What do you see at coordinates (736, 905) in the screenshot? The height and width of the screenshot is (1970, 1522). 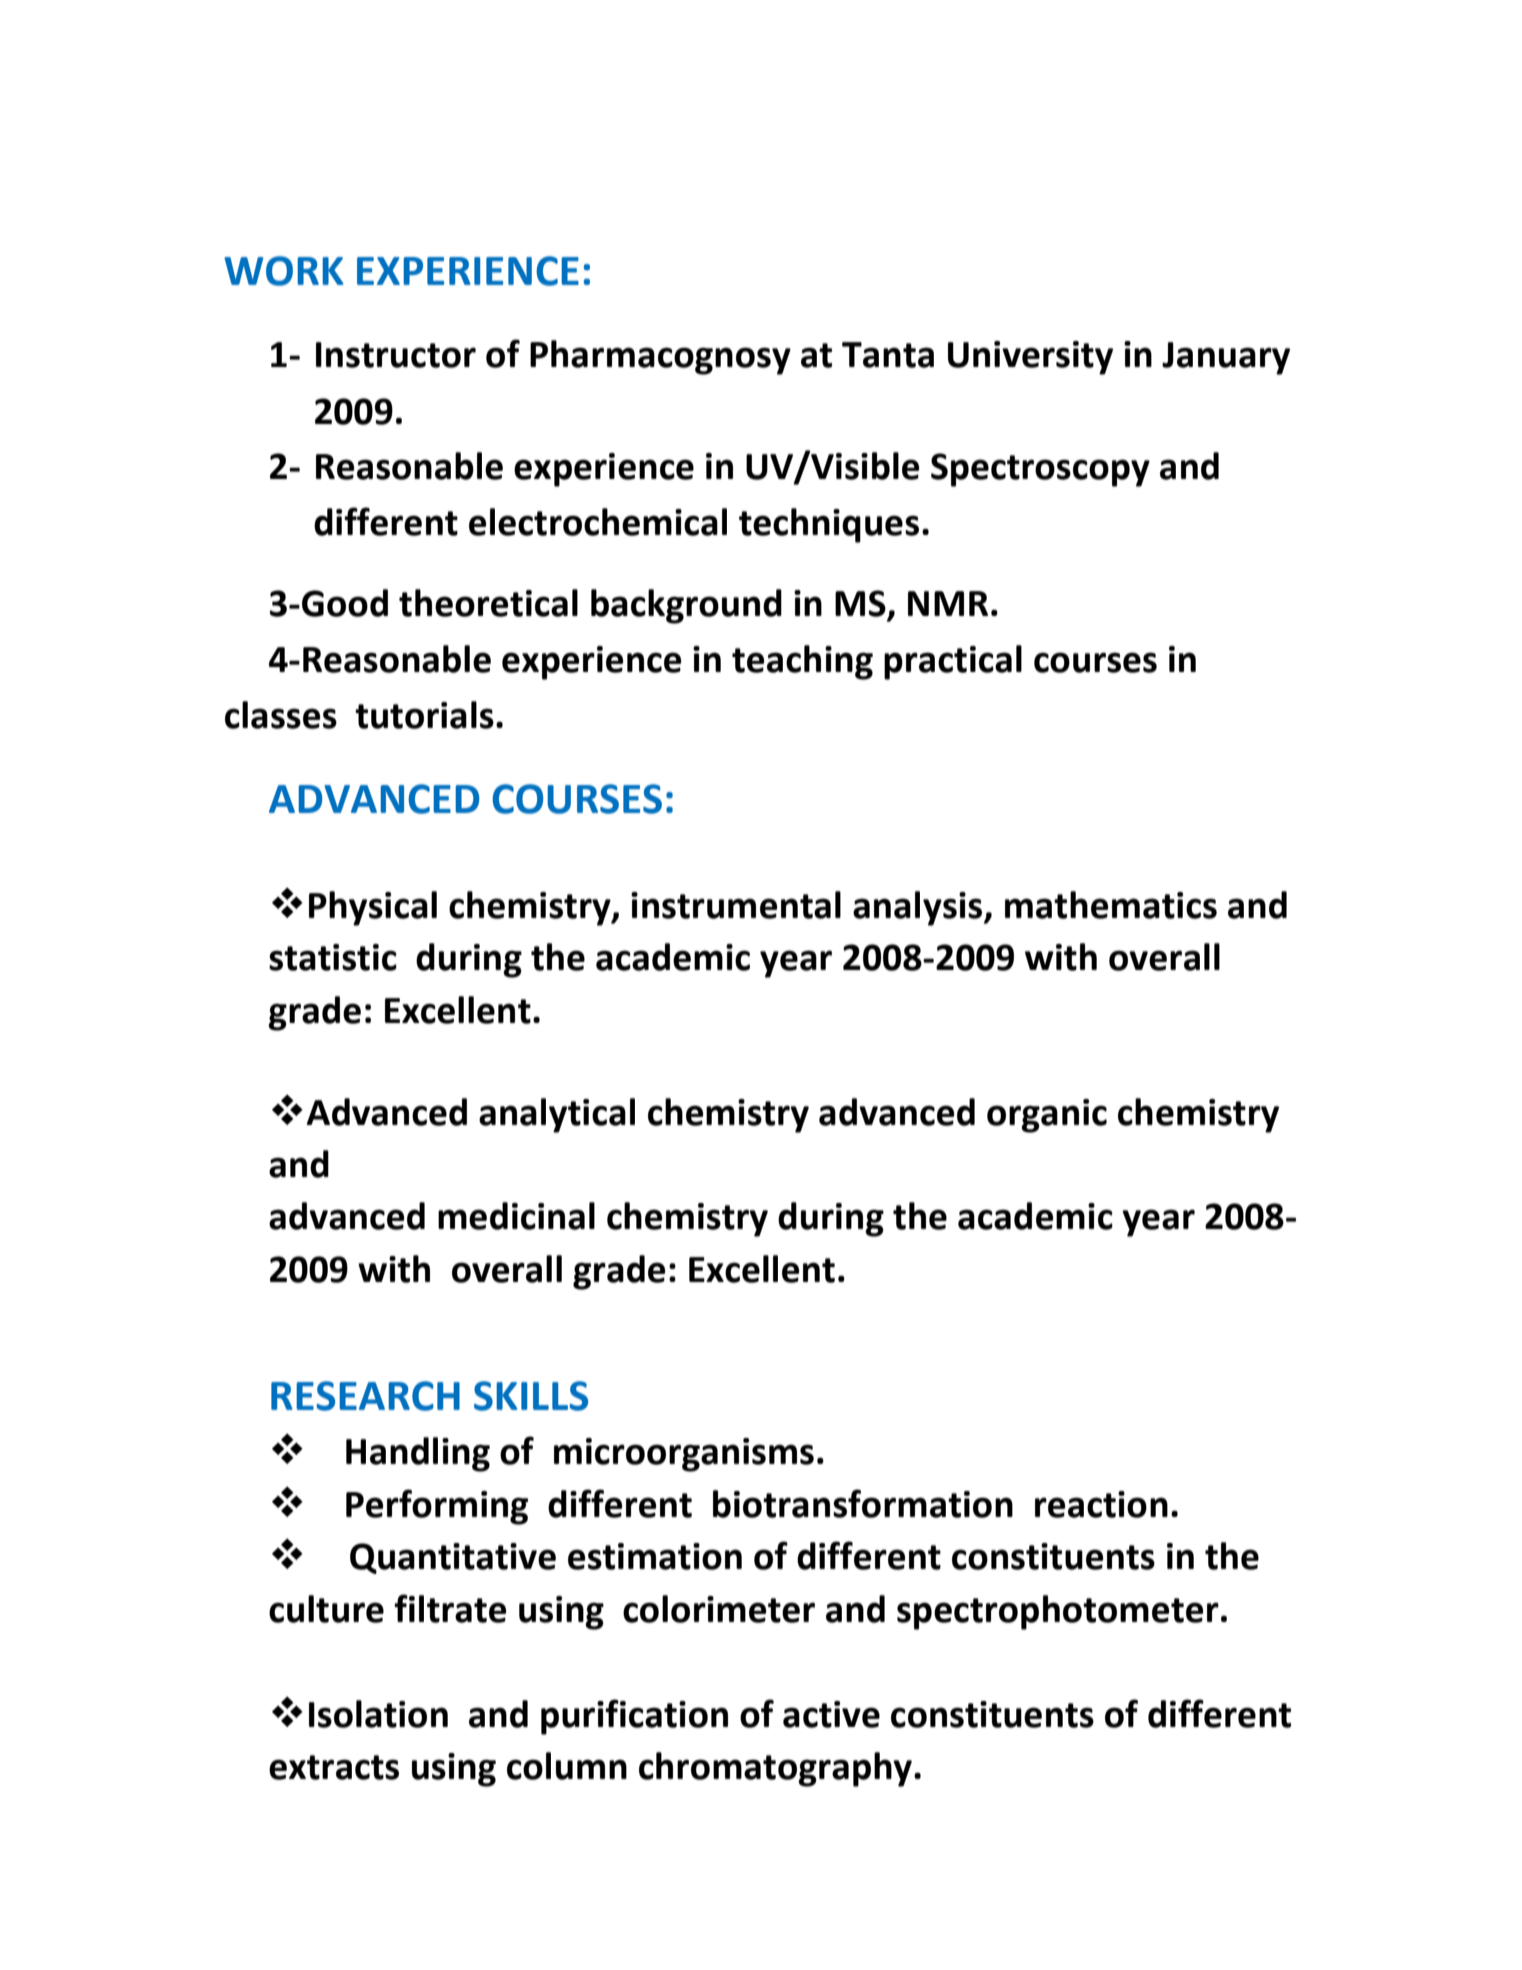 I see `instrumental` at bounding box center [736, 905].
